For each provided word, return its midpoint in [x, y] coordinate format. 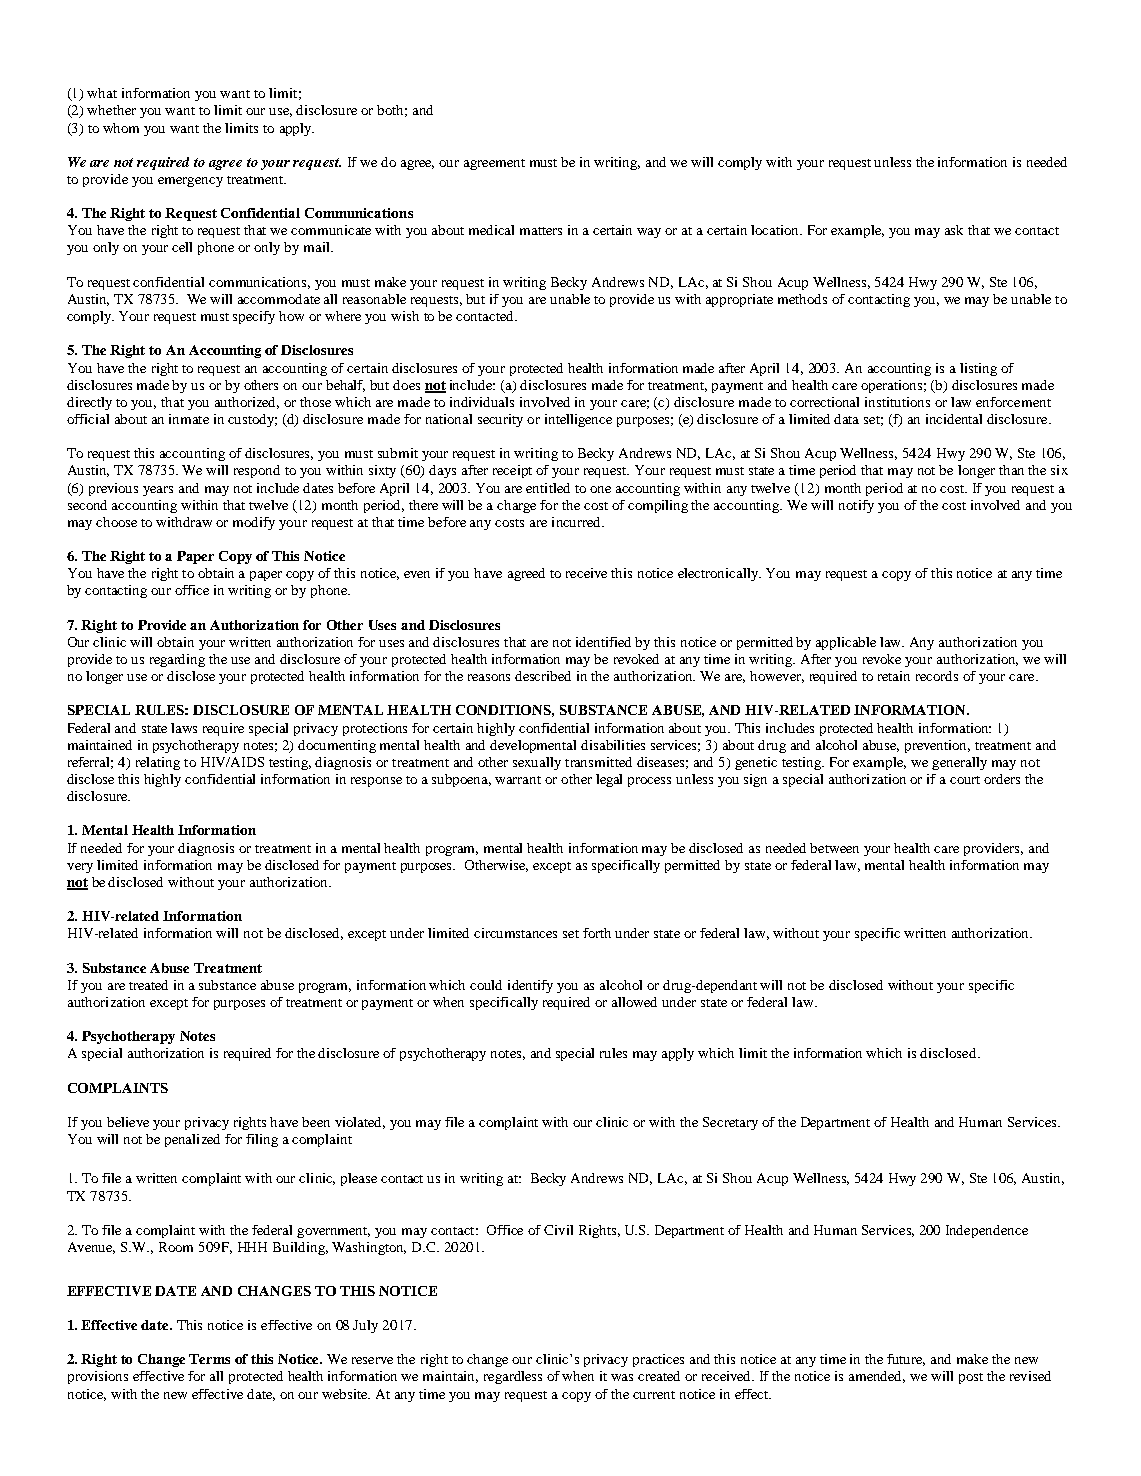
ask [954, 230]
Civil [558, 1230]
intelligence [578, 420]
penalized [192, 1140]
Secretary [730, 1123]
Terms [209, 1359]
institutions [897, 402]
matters [541, 231]
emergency [190, 182]
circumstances [515, 933]
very [80, 868]
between [834, 848]
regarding [177, 660]
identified [603, 642]
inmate [189, 419]
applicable [846, 643]
